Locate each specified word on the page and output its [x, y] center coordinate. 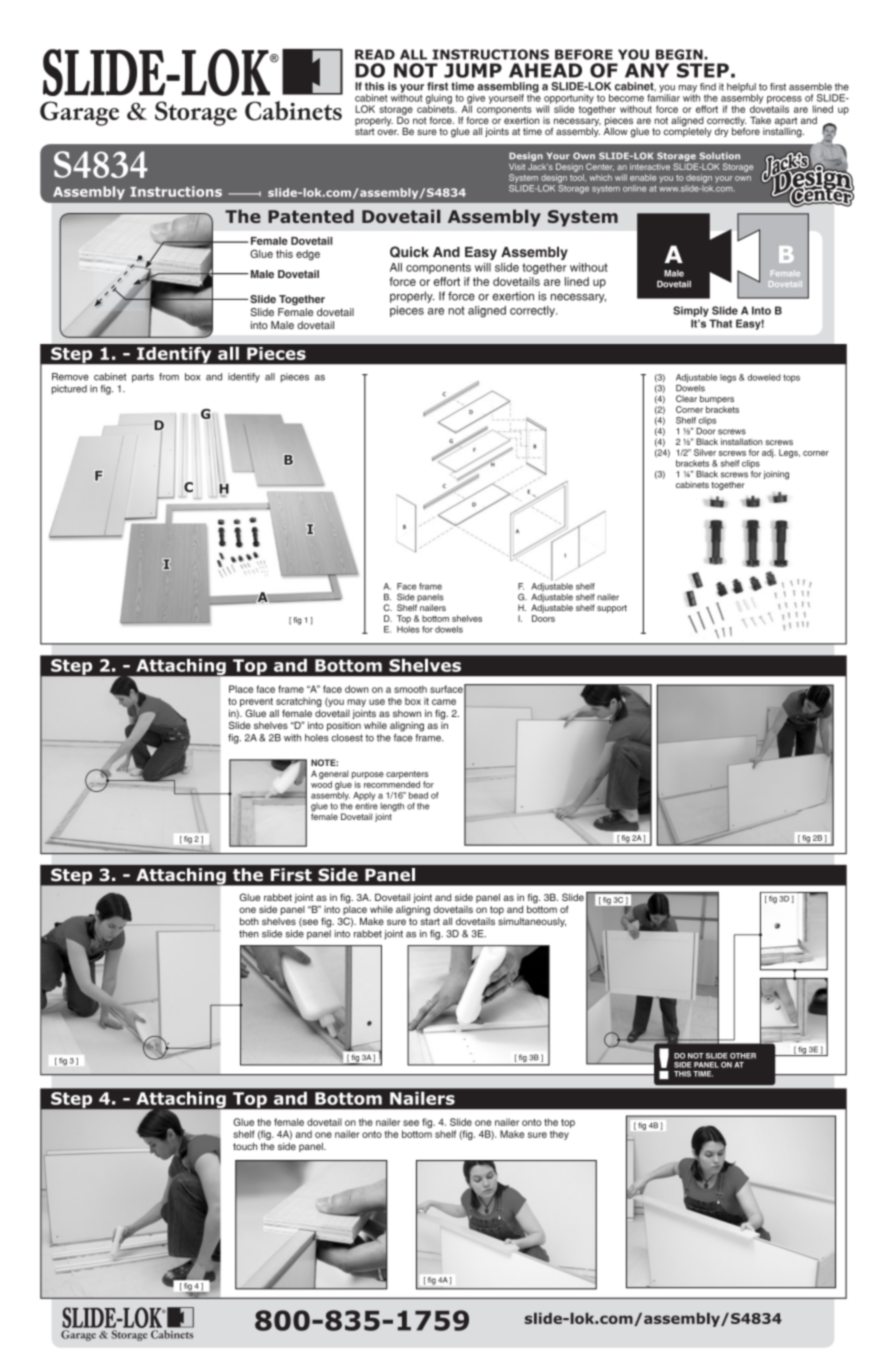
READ [375, 54]
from [169, 377]
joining [776, 475]
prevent [256, 702]
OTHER [743, 1056]
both [249, 921]
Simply [691, 311]
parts [143, 378]
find [708, 87]
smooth [410, 689]
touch [245, 1146]
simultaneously [532, 922]
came [444, 702]
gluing [439, 100]
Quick [409, 252]
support [612, 609]
